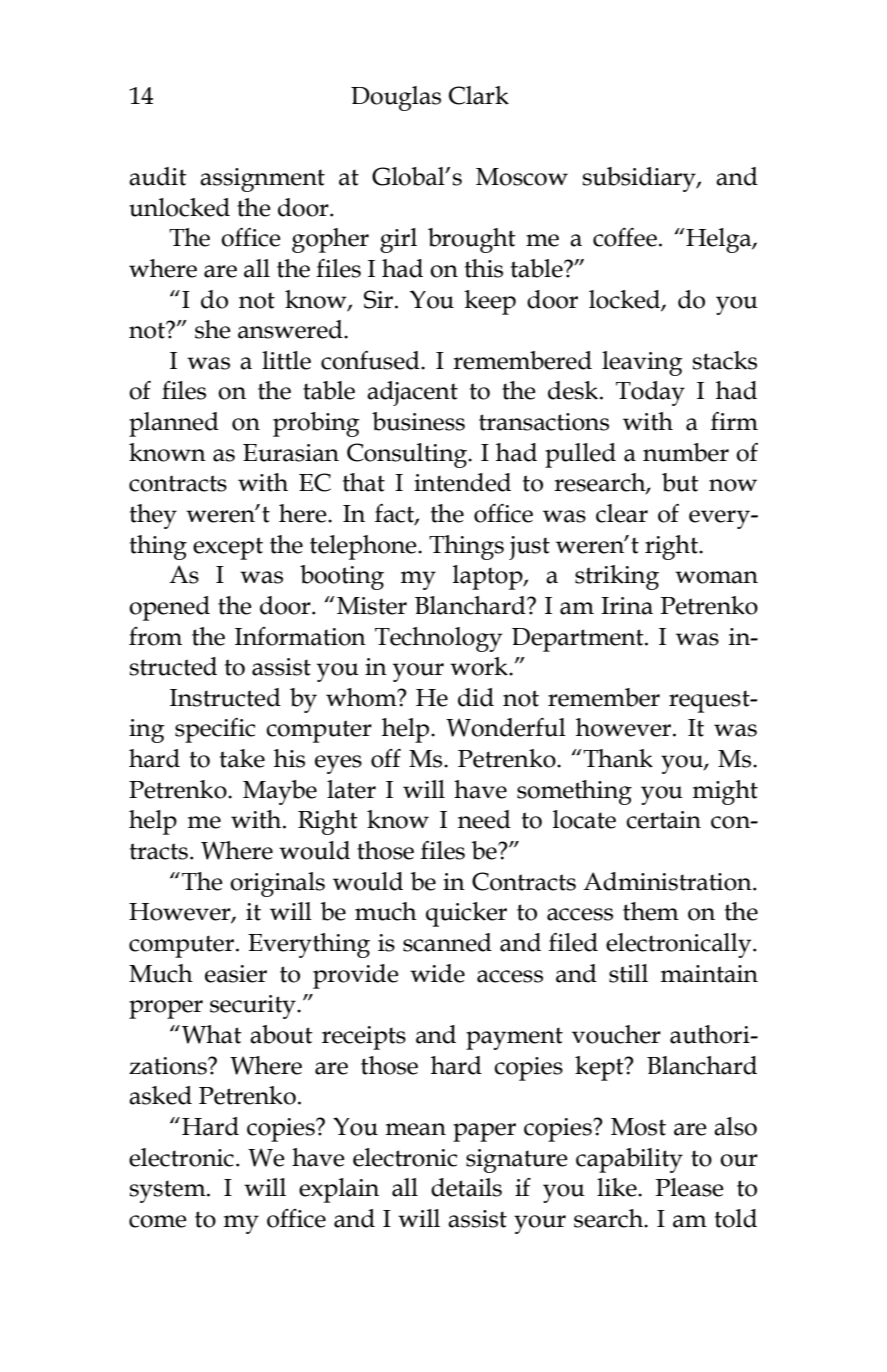 Image resolution: width=887 pixels, height=1372 pixels. Describe the element at coordinates (650, 393) in the screenshot. I see `Today` at that location.
